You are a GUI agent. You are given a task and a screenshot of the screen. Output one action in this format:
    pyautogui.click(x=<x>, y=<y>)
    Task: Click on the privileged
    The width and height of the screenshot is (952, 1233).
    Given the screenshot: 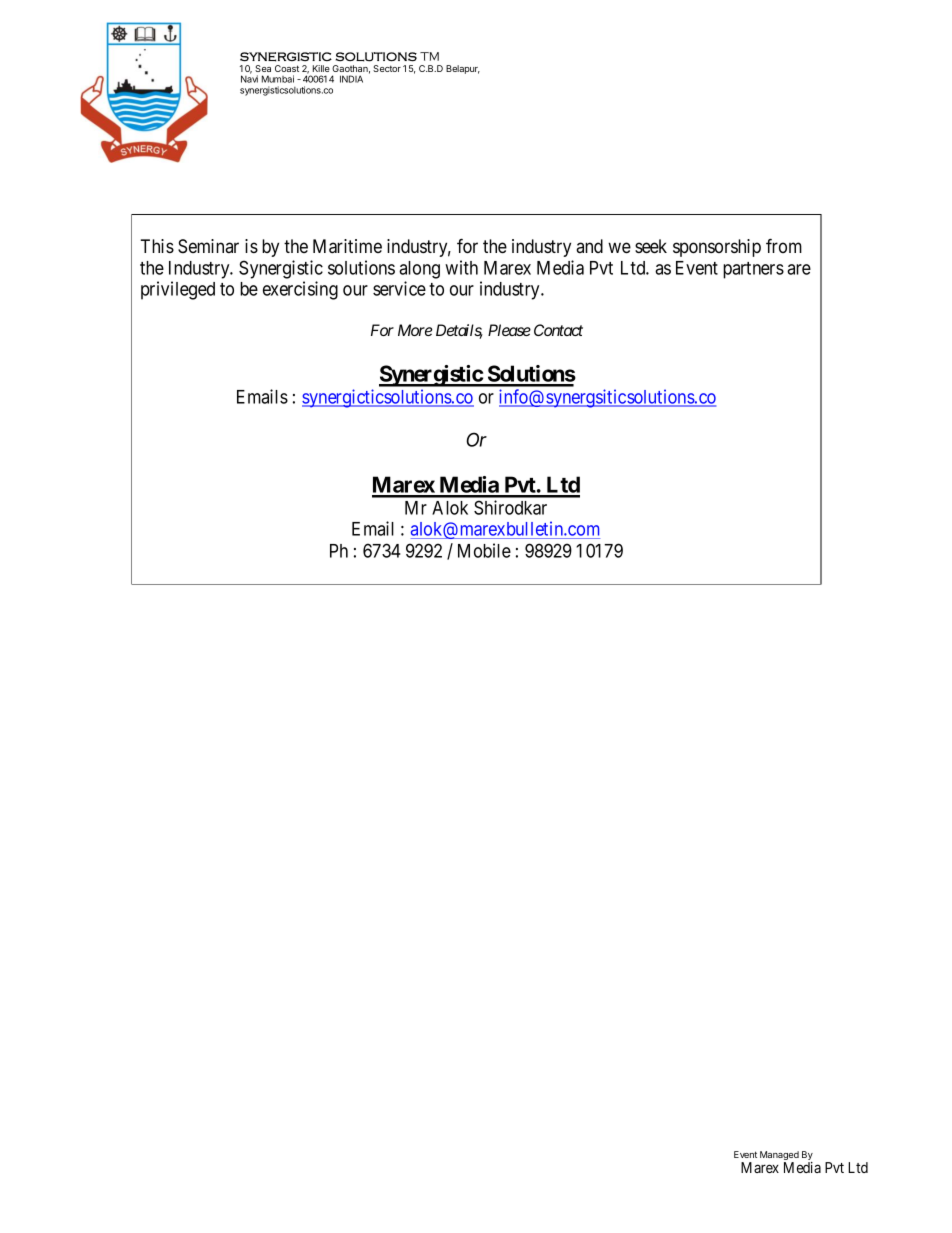 What is the action you would take?
    pyautogui.click(x=178, y=290)
